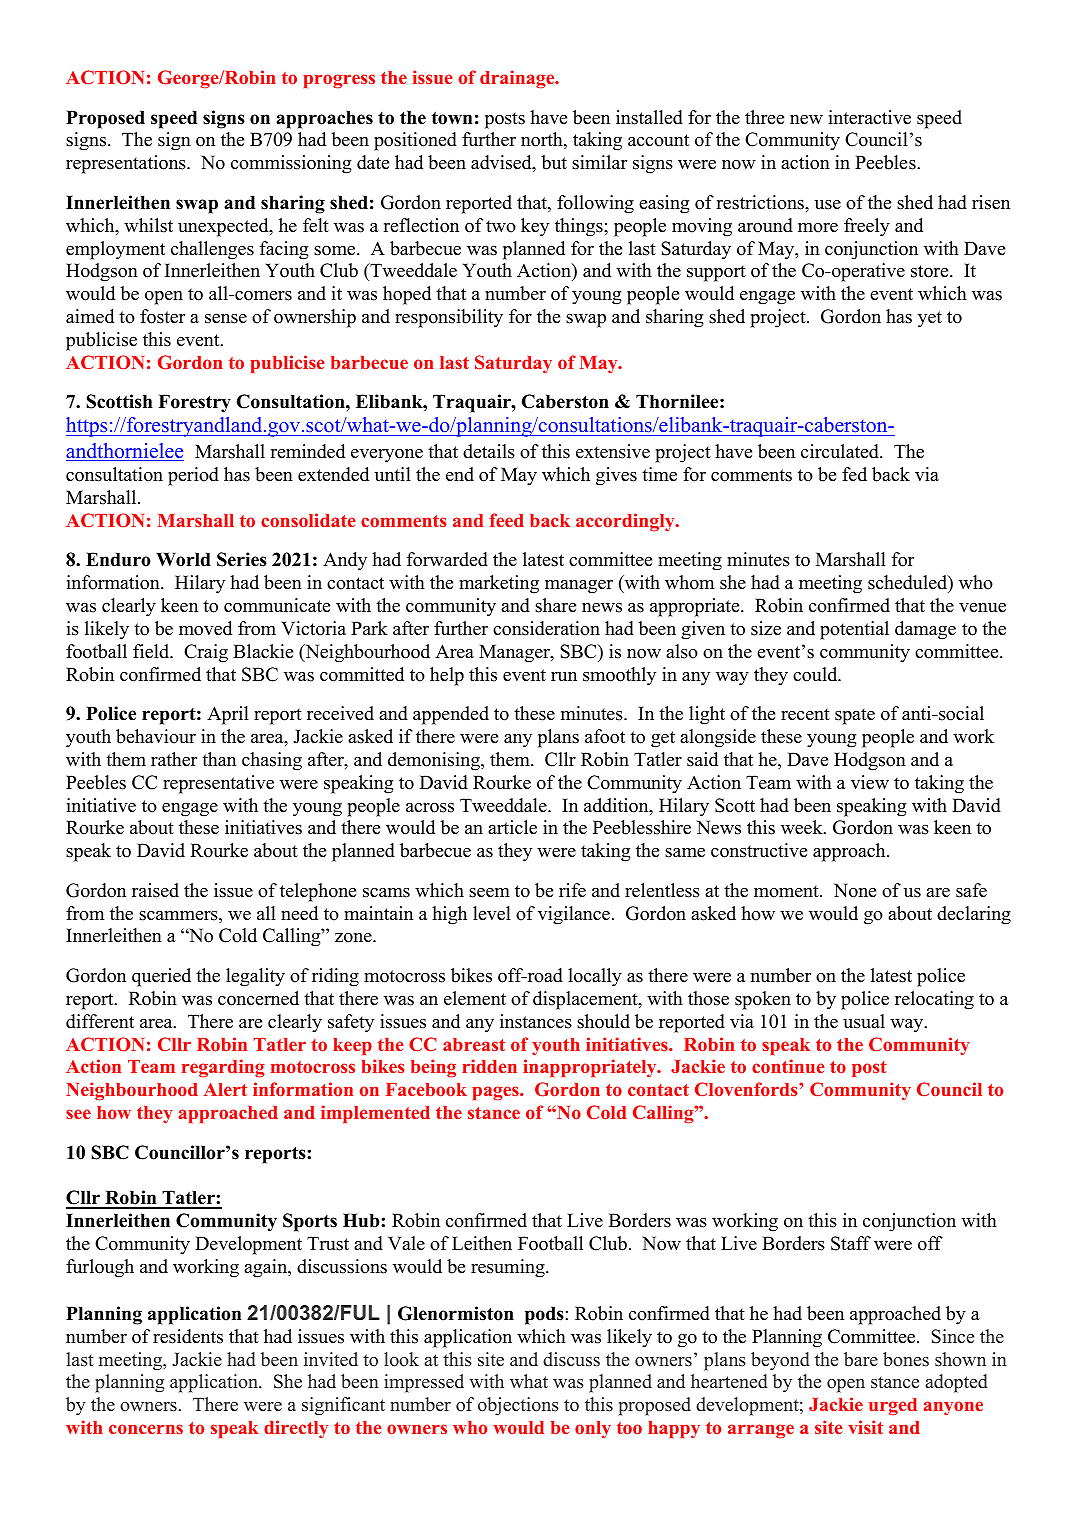 This screenshot has height=1522, width=1076. I want to click on drainage, so click(518, 79).
